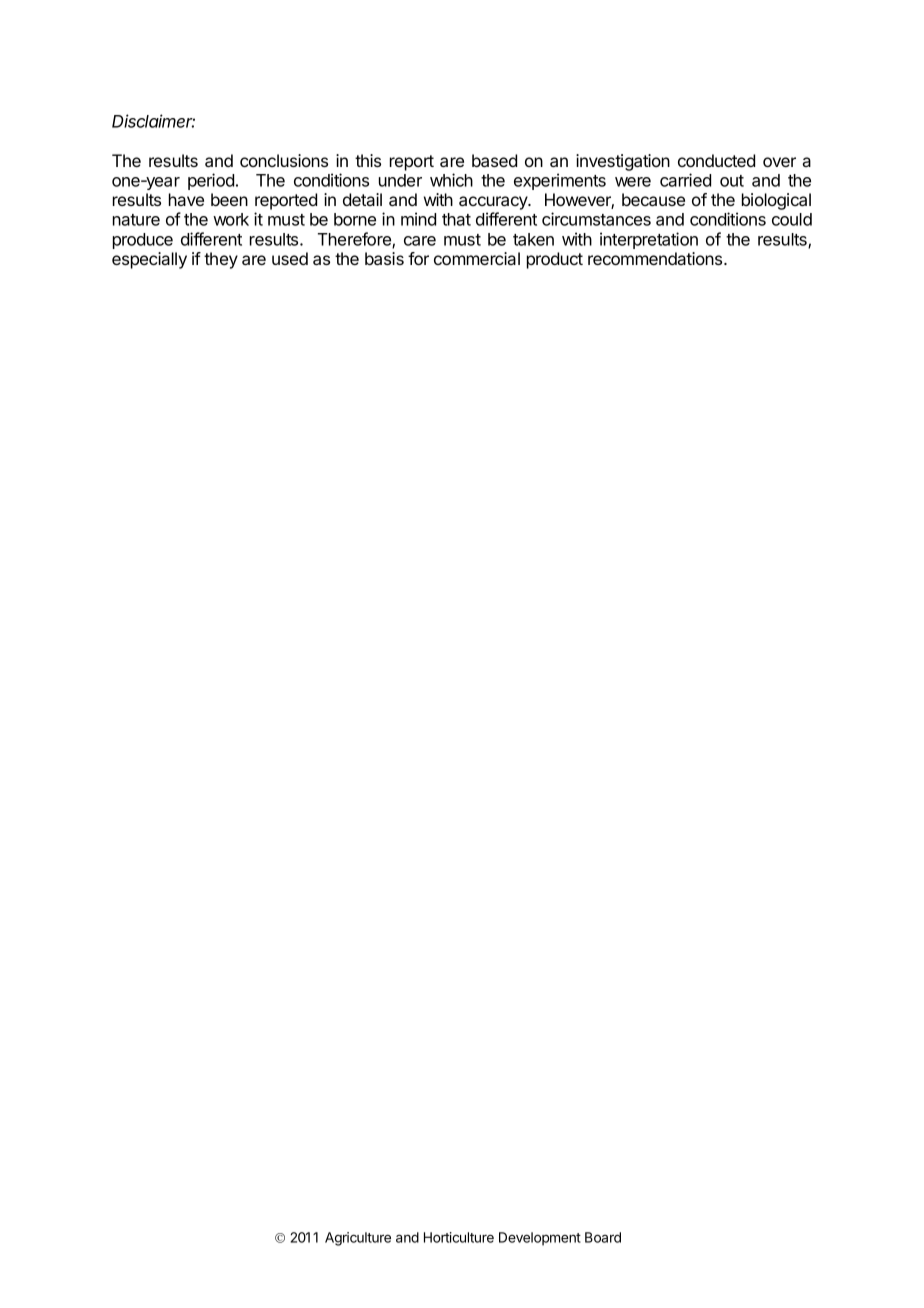 Image resolution: width=924 pixels, height=1308 pixels. I want to click on Agriculture, so click(358, 1239).
